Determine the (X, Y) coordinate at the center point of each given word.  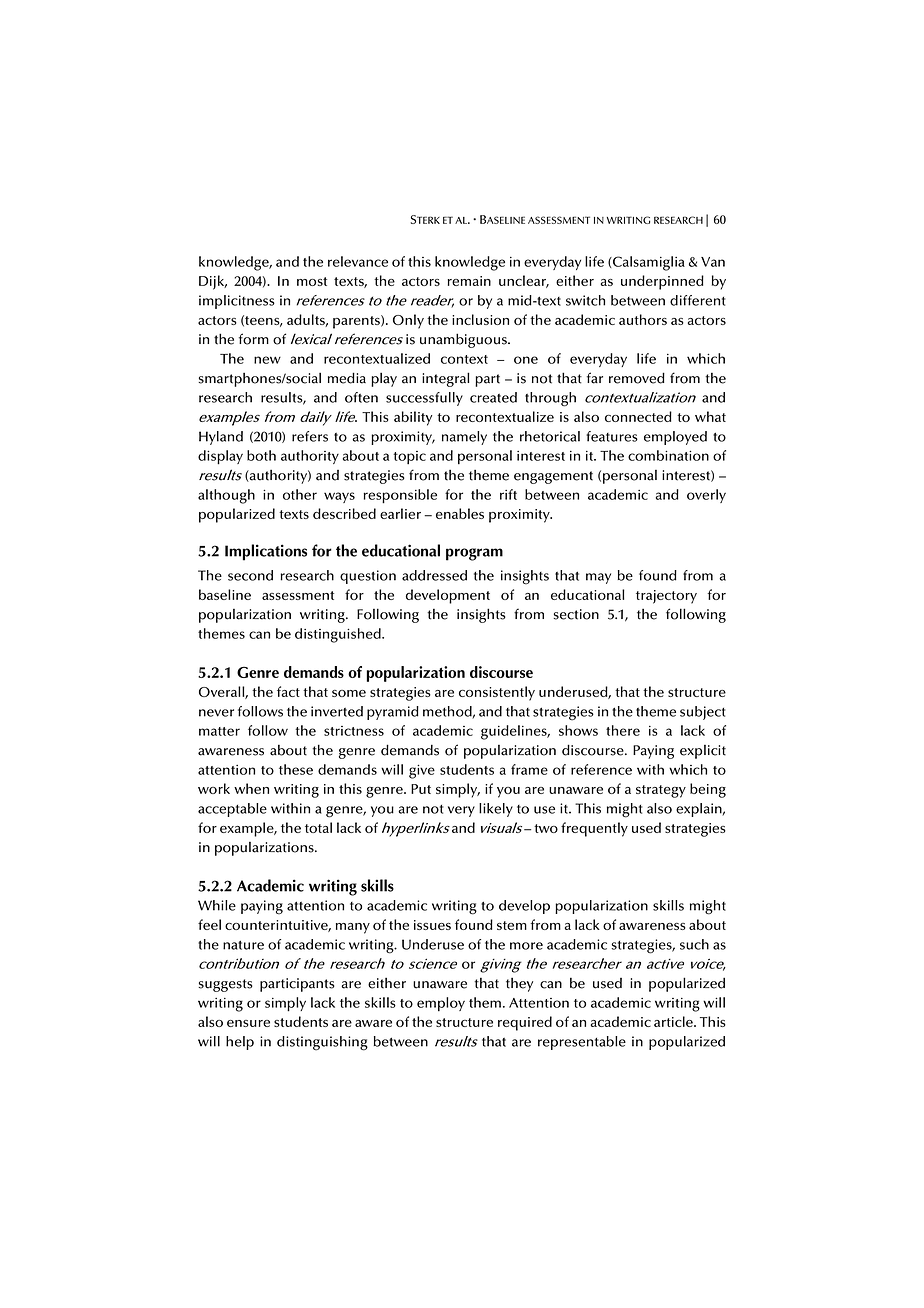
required (525, 1023)
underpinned (662, 282)
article (674, 1021)
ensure (248, 1023)
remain (469, 281)
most (312, 281)
